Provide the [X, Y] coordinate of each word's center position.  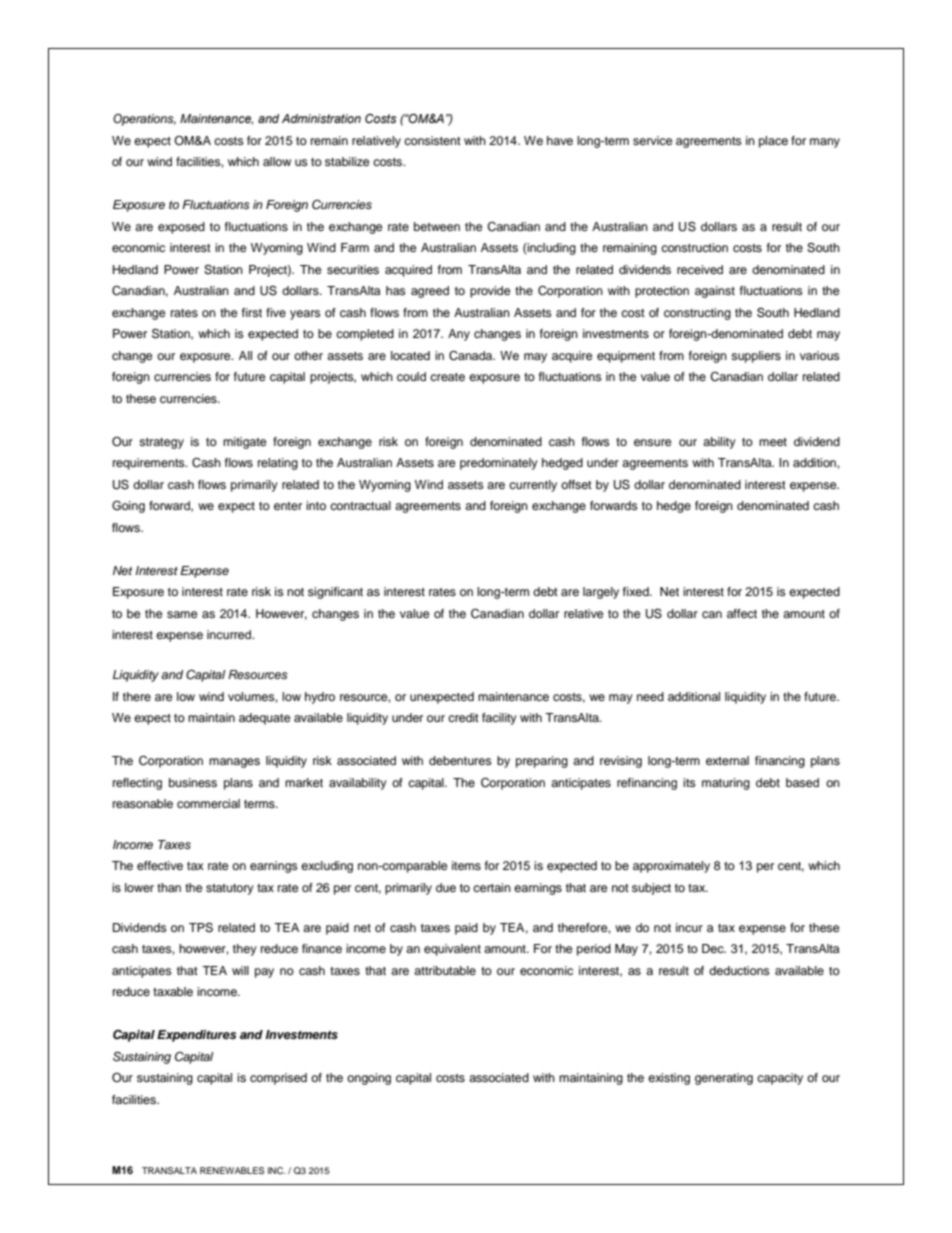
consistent [432, 140]
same [182, 614]
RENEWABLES [232, 1170]
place [773, 142]
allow [277, 161]
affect [742, 613]
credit [463, 717]
